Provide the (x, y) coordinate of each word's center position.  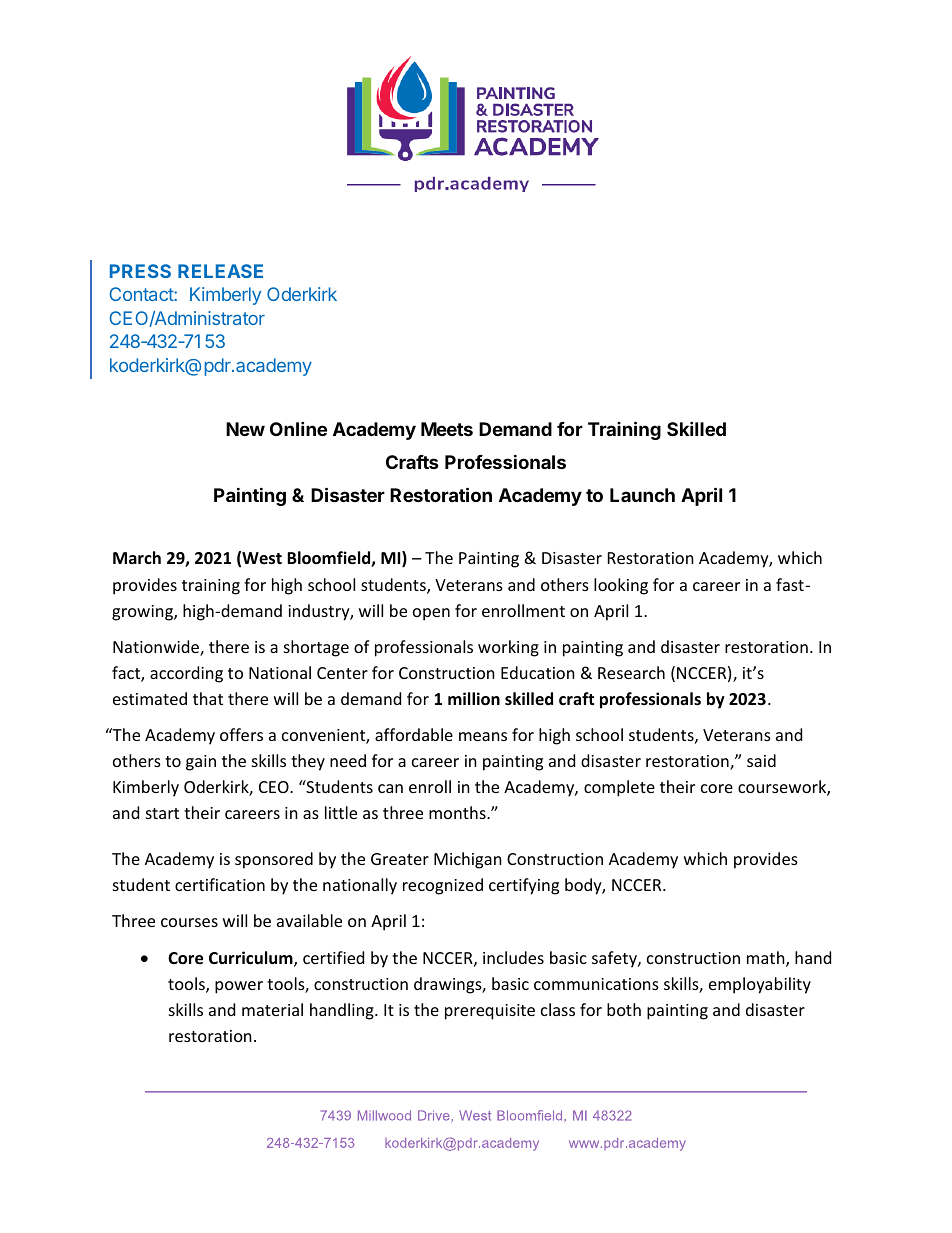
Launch (642, 495)
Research (631, 672)
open (431, 614)
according (186, 674)
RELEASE (220, 271)
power (239, 987)
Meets (447, 429)
